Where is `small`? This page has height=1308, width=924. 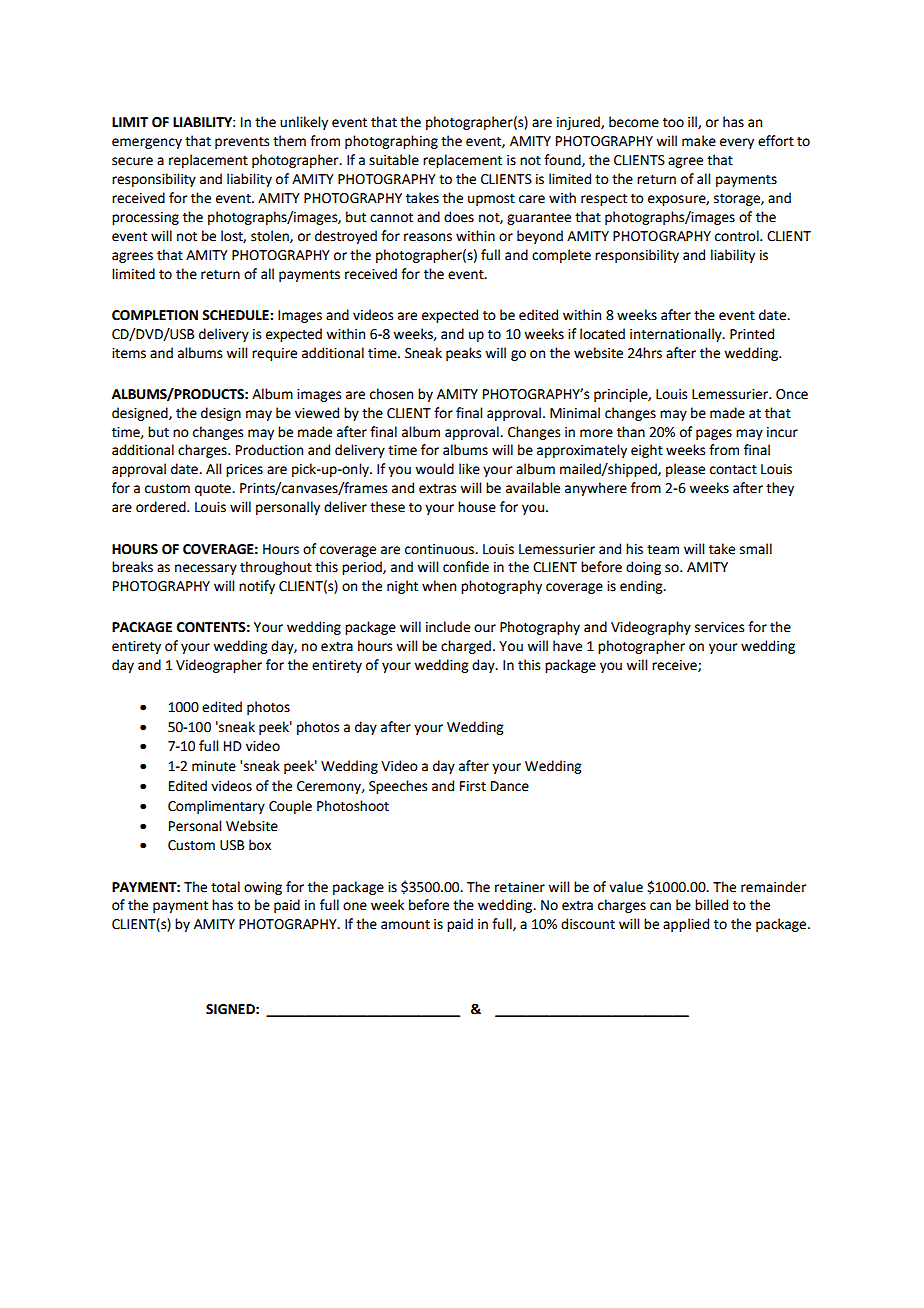 small is located at coordinates (756, 549).
